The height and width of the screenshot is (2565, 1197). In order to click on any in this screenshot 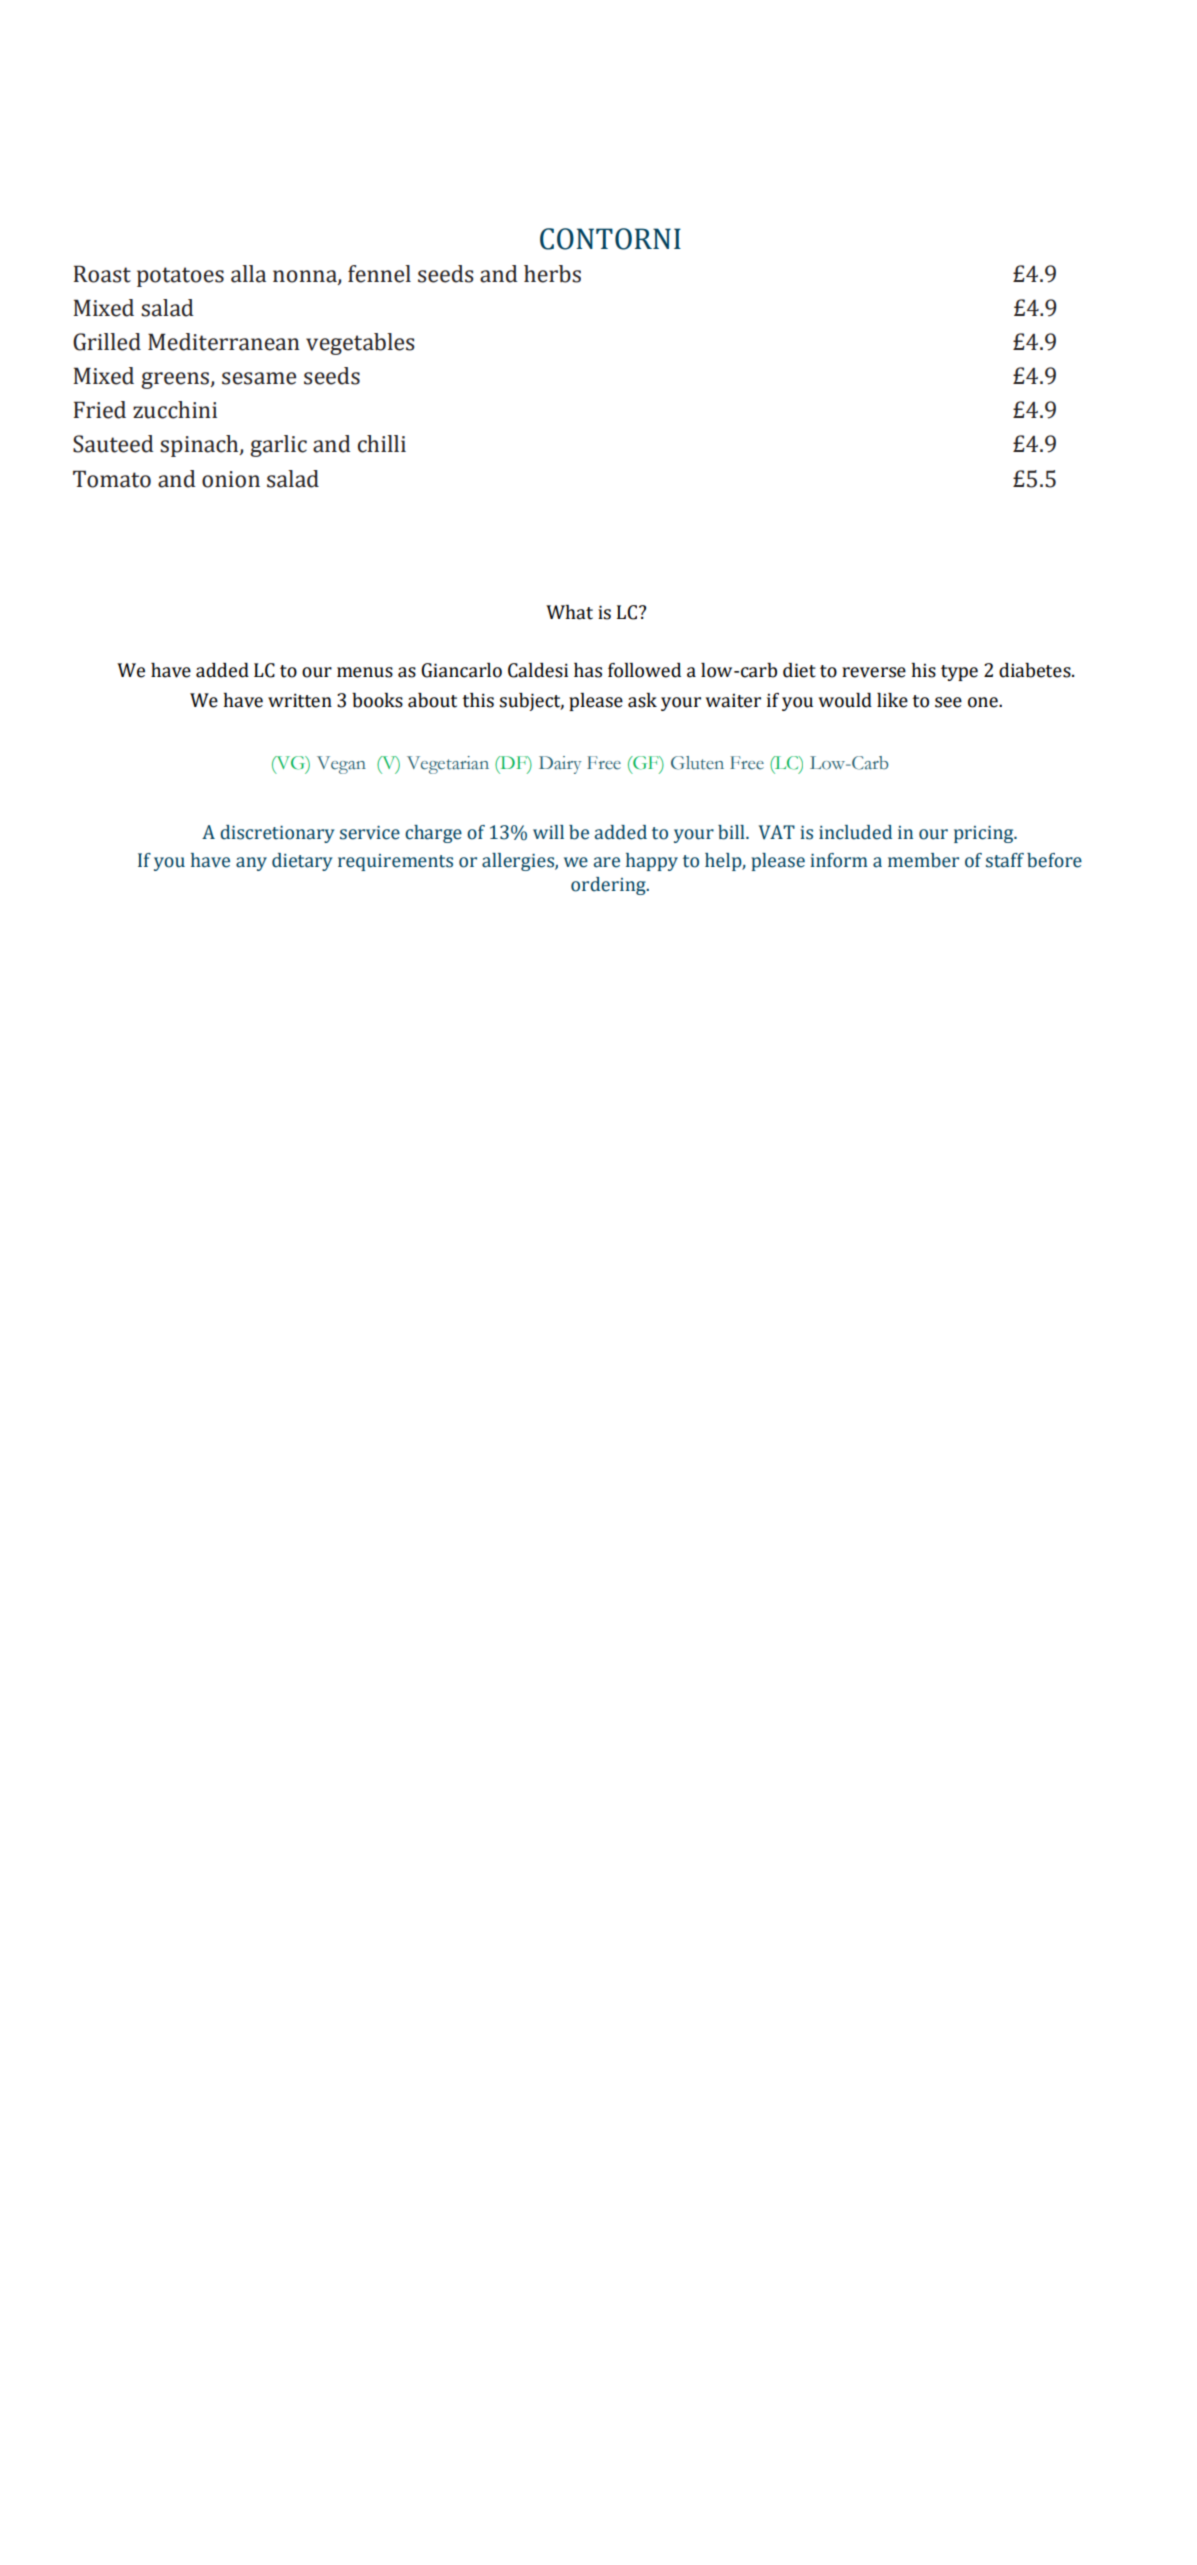, I will do `click(251, 864)`.
